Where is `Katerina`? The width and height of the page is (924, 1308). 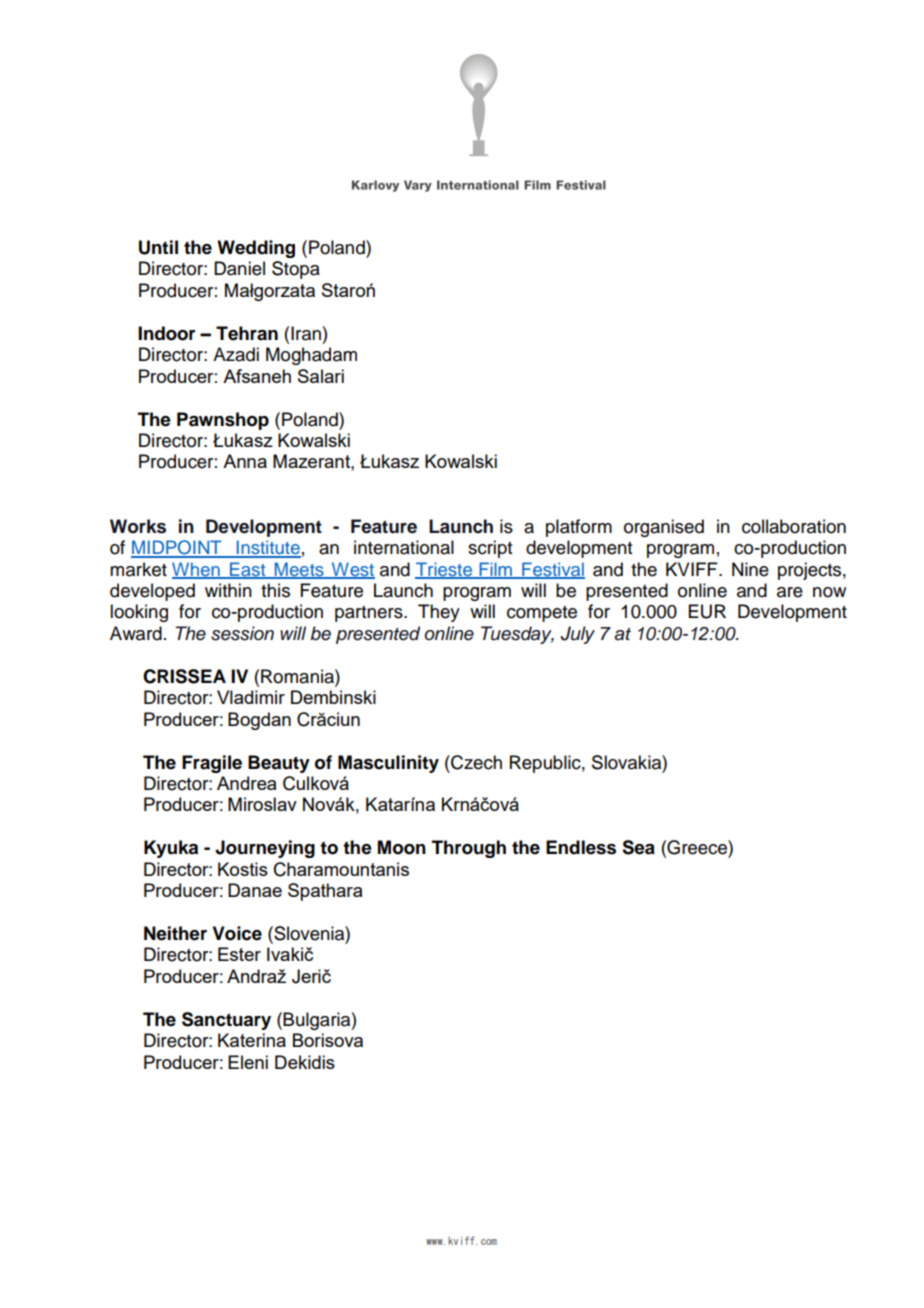
Katerina is located at coordinates (252, 1040).
